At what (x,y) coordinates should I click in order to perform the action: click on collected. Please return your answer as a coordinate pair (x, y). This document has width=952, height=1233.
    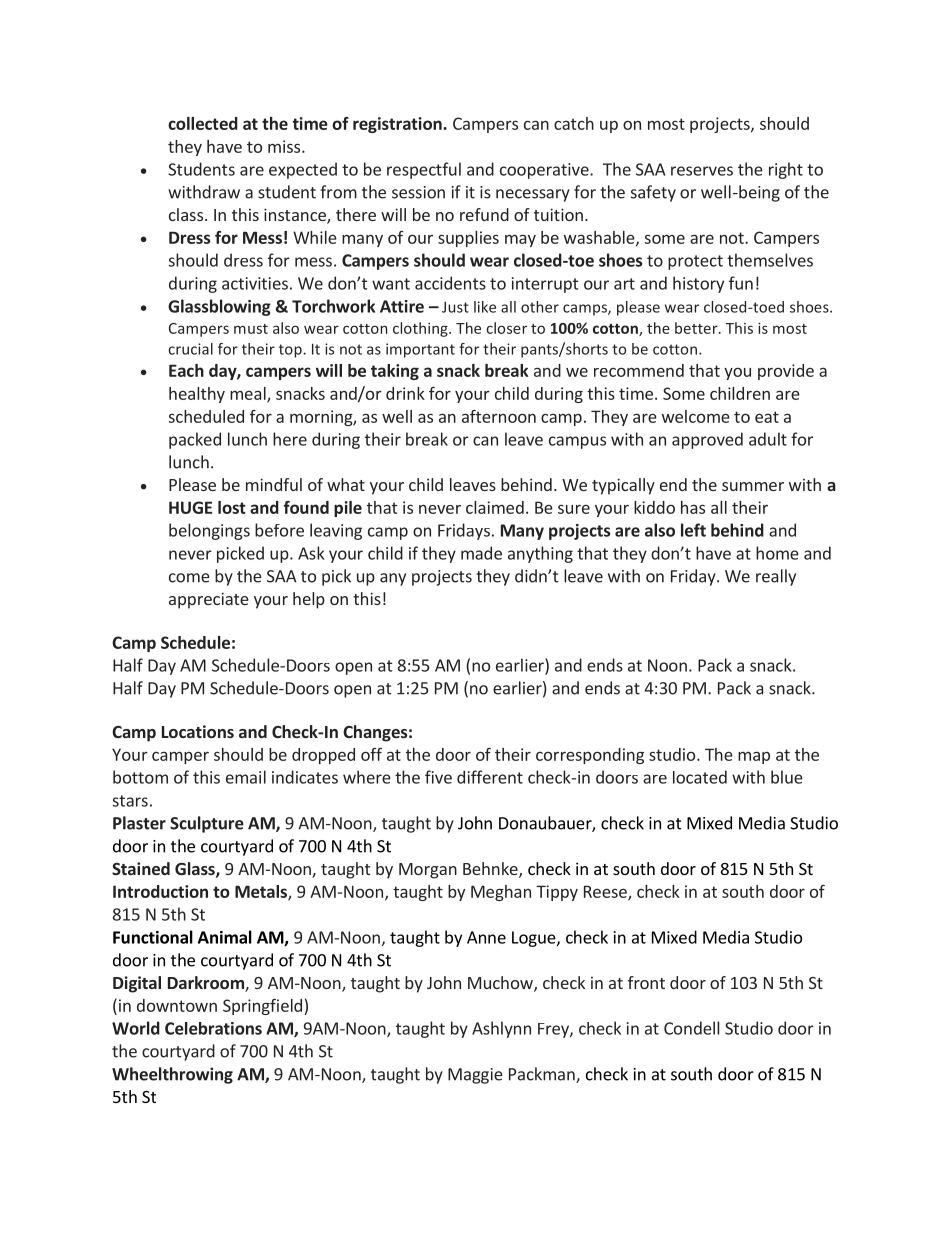
    Looking at the image, I should click on (203, 123).
